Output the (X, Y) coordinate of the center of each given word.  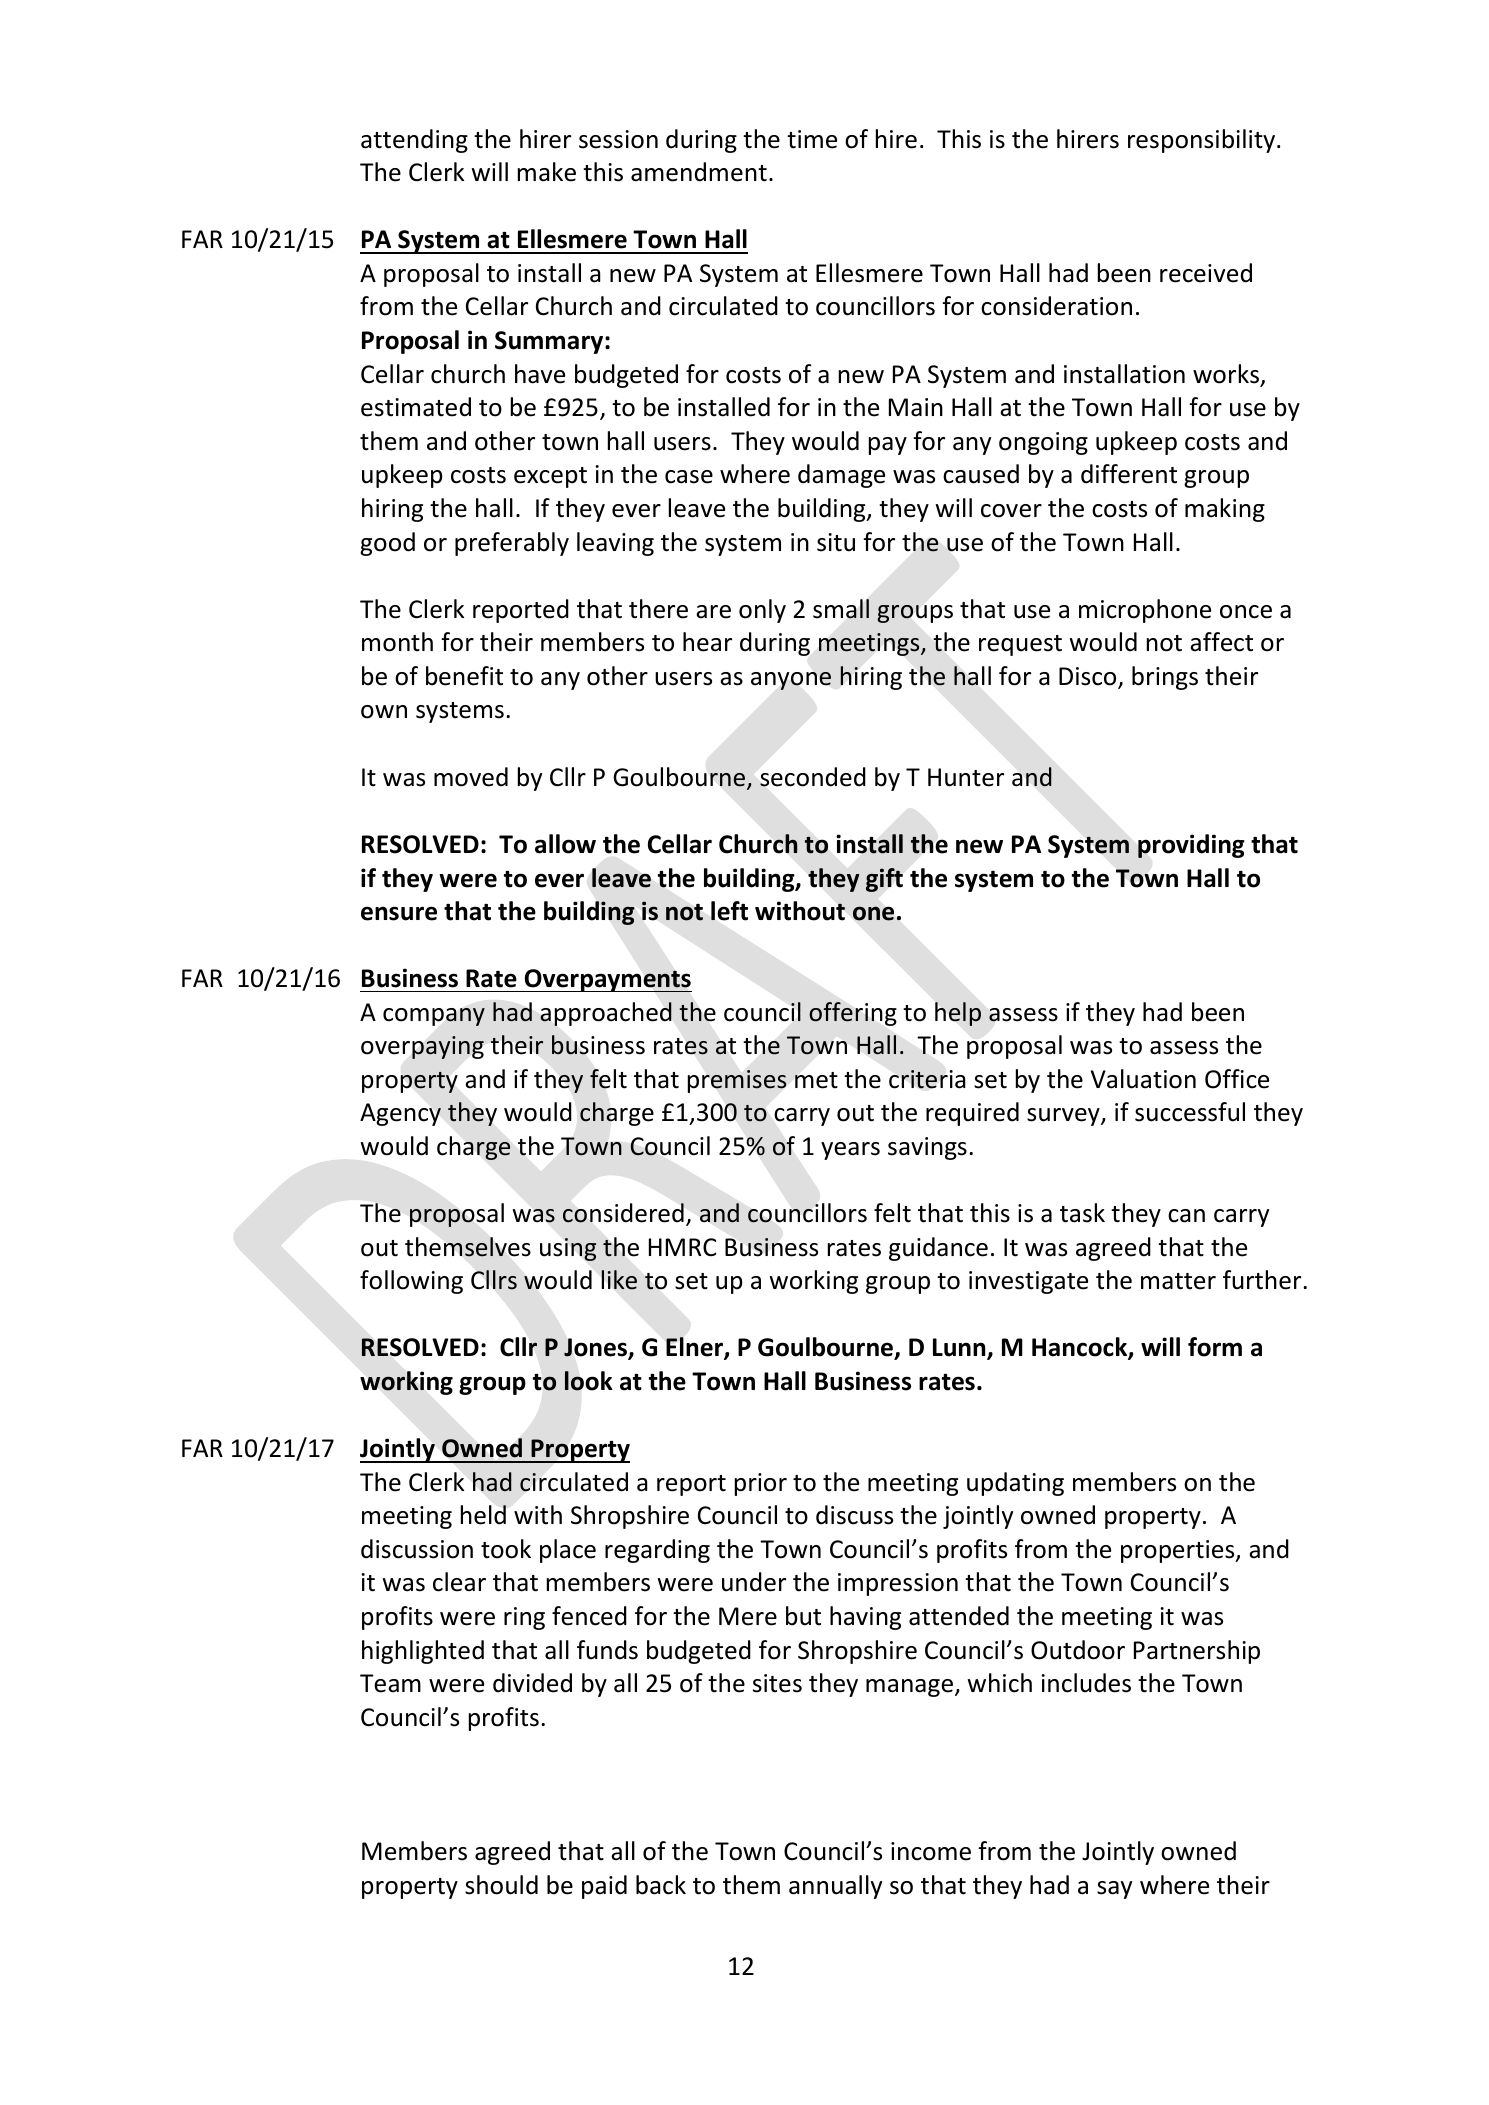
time (812, 139)
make (547, 172)
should (501, 1885)
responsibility (1203, 141)
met (816, 1080)
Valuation (1143, 1079)
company (434, 1017)
